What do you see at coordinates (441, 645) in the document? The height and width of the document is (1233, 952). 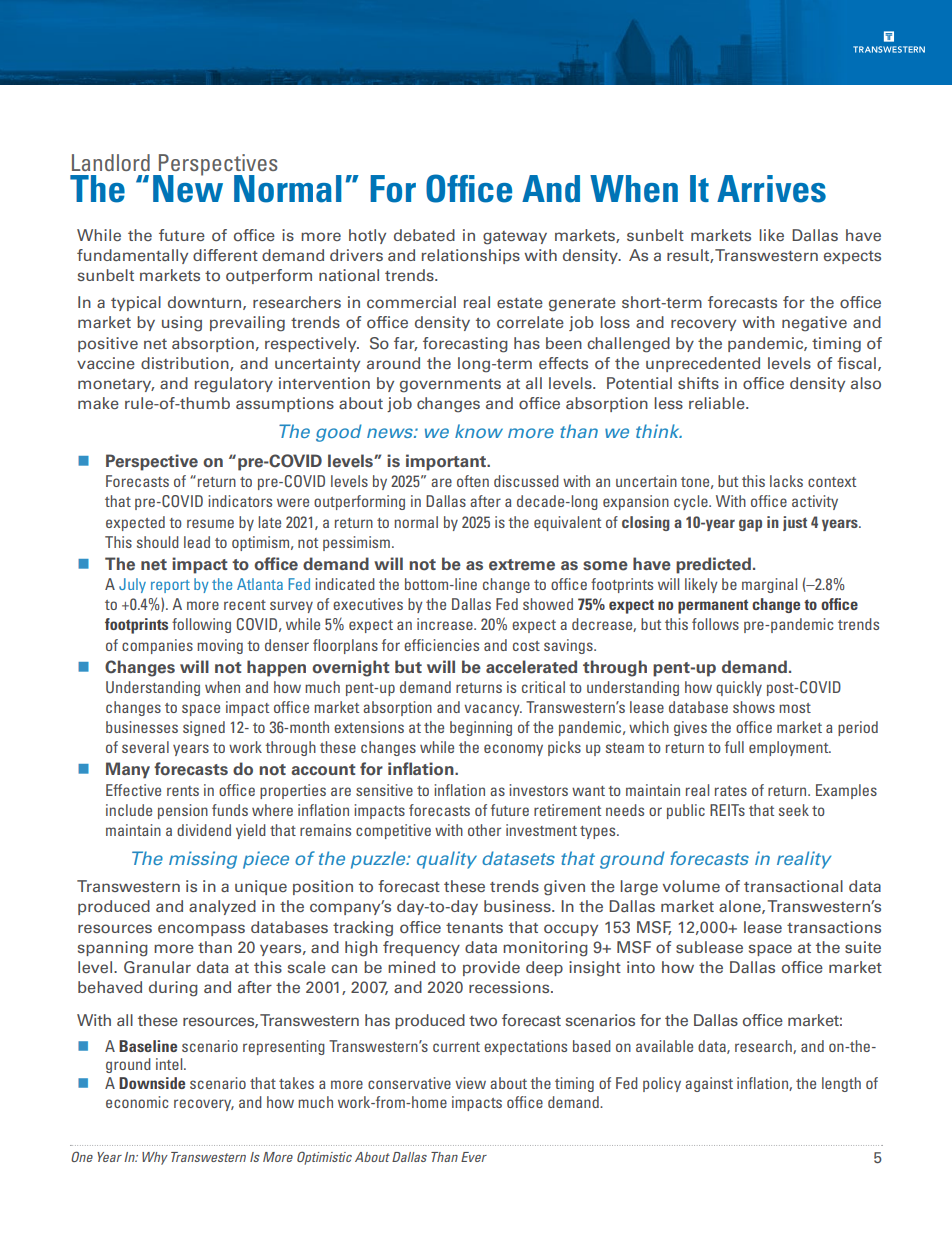 I see `efficiencies` at bounding box center [441, 645].
